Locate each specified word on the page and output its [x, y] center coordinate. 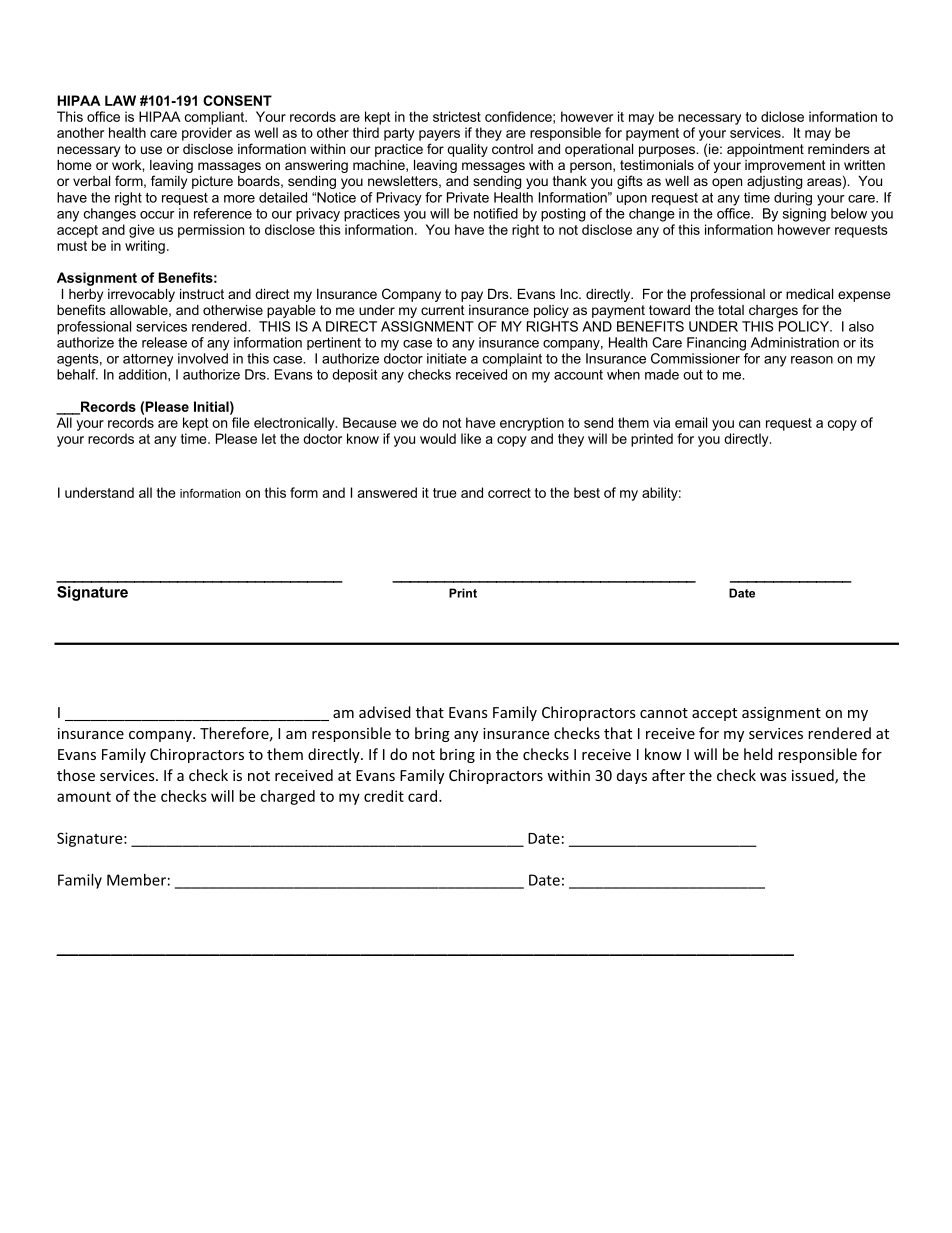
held [758, 754]
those [76, 775]
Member [136, 880]
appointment [765, 150]
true [445, 493]
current [443, 310]
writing [145, 247]
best [587, 492]
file [241, 422]
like [471, 438]
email [691, 422]
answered [387, 492]
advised [385, 712]
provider [207, 134]
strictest [457, 116]
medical [809, 294]
